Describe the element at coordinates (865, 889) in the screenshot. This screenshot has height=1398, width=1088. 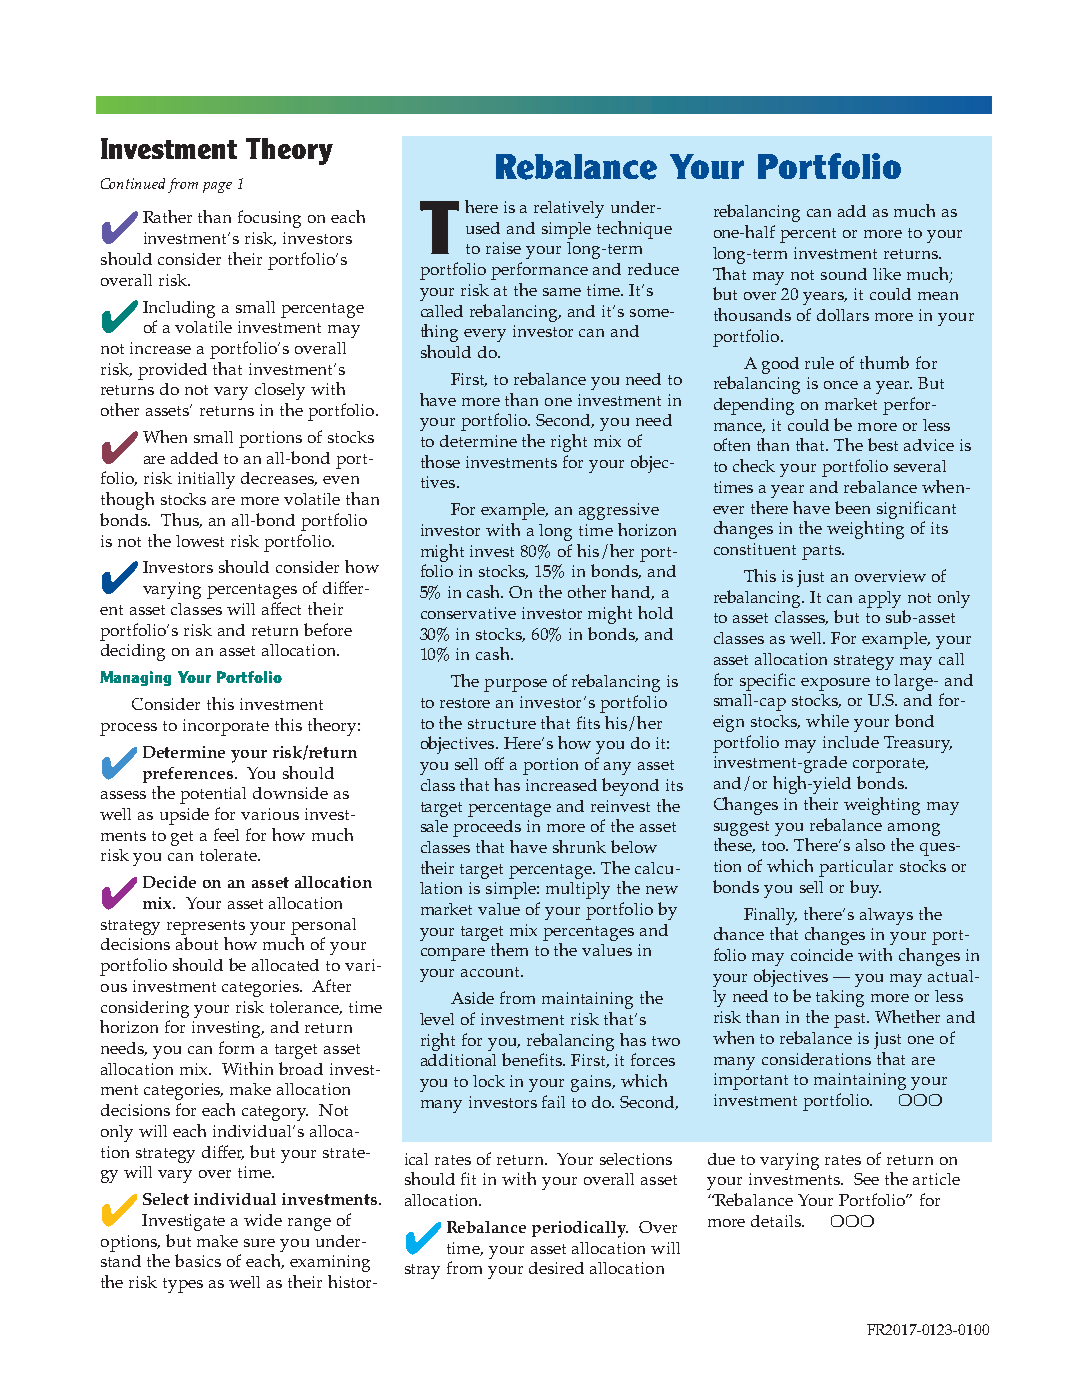
I see `buy` at that location.
